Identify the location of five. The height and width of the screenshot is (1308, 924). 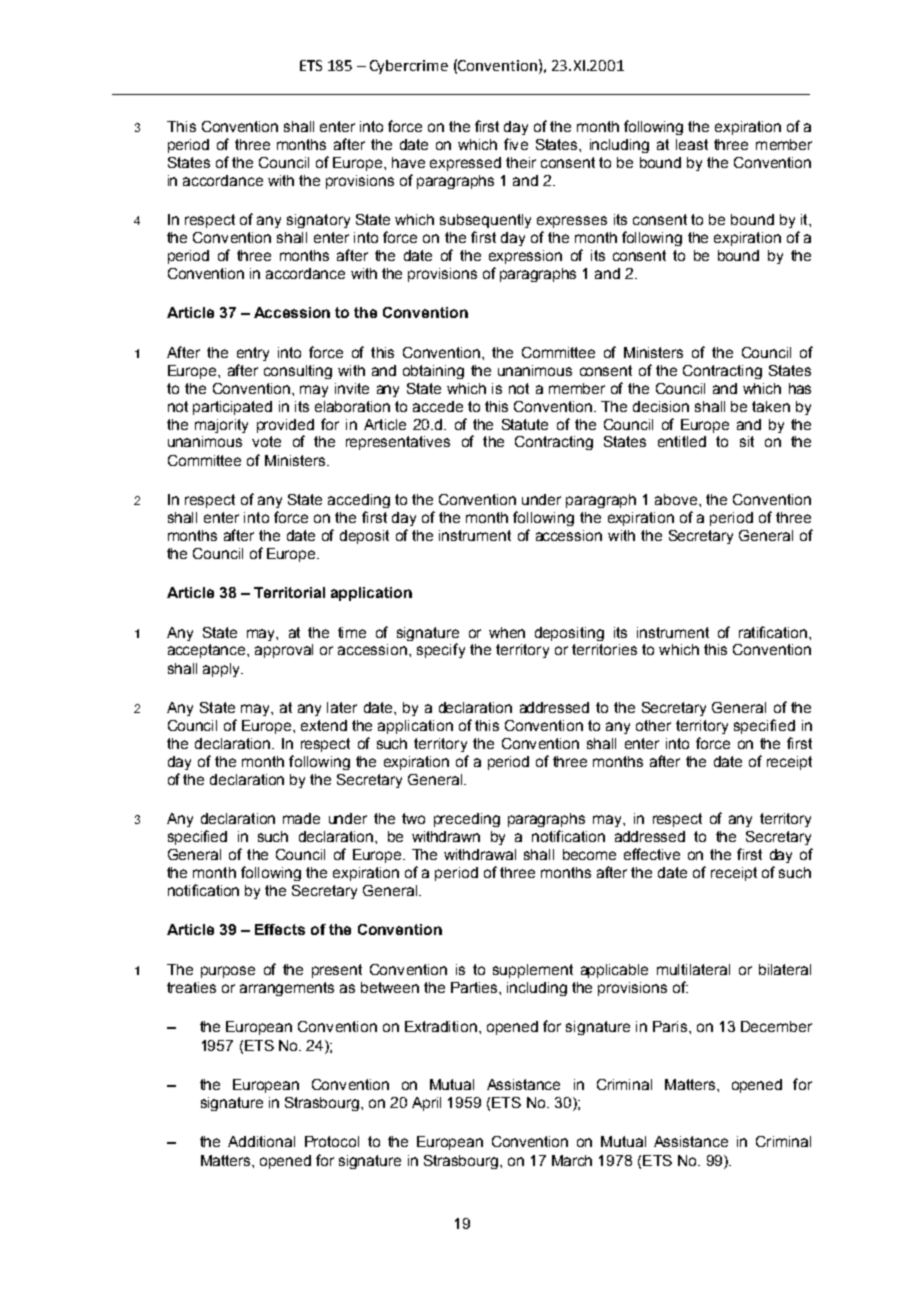
(516, 144).
